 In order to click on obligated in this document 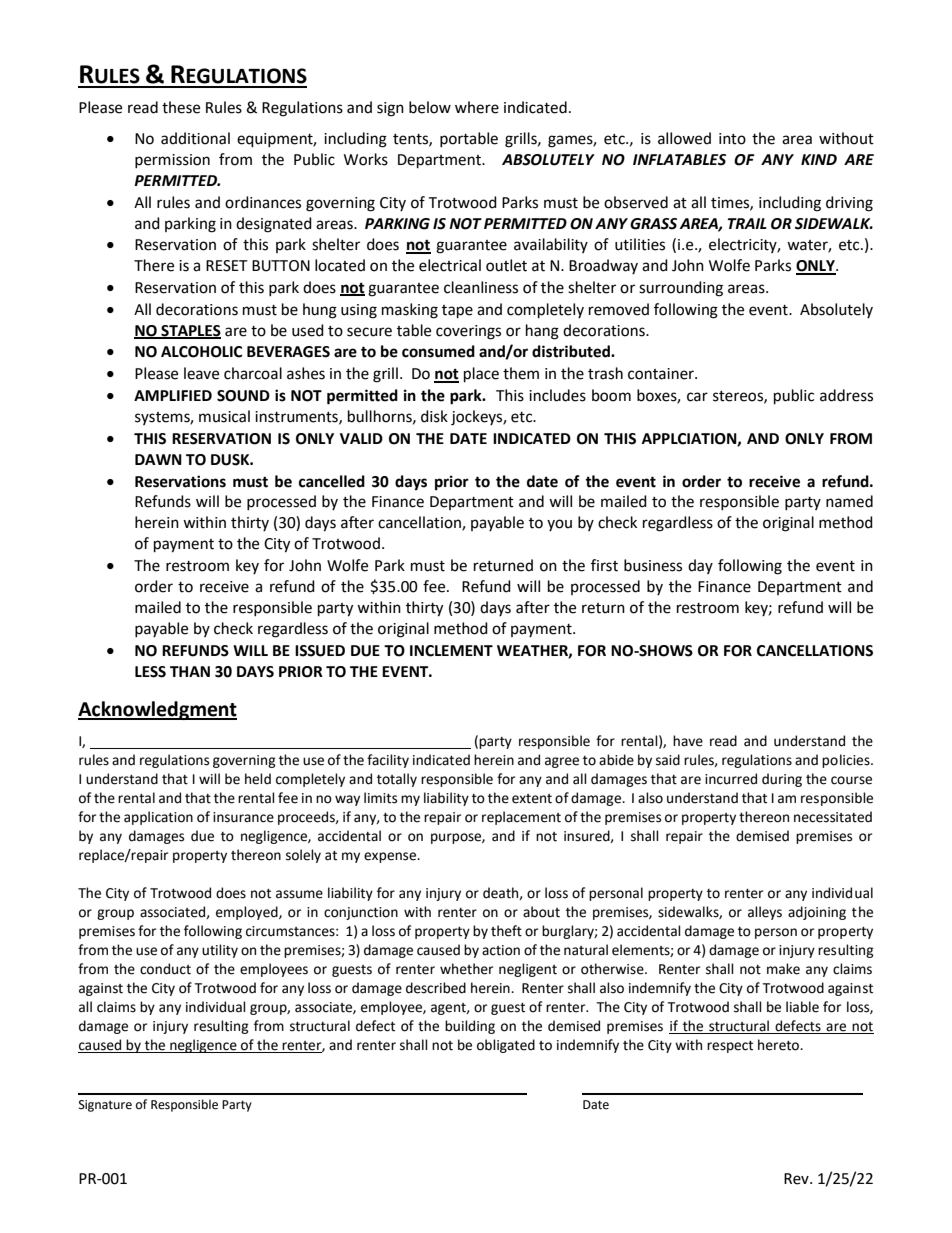, I will do `click(506, 1046)`.
